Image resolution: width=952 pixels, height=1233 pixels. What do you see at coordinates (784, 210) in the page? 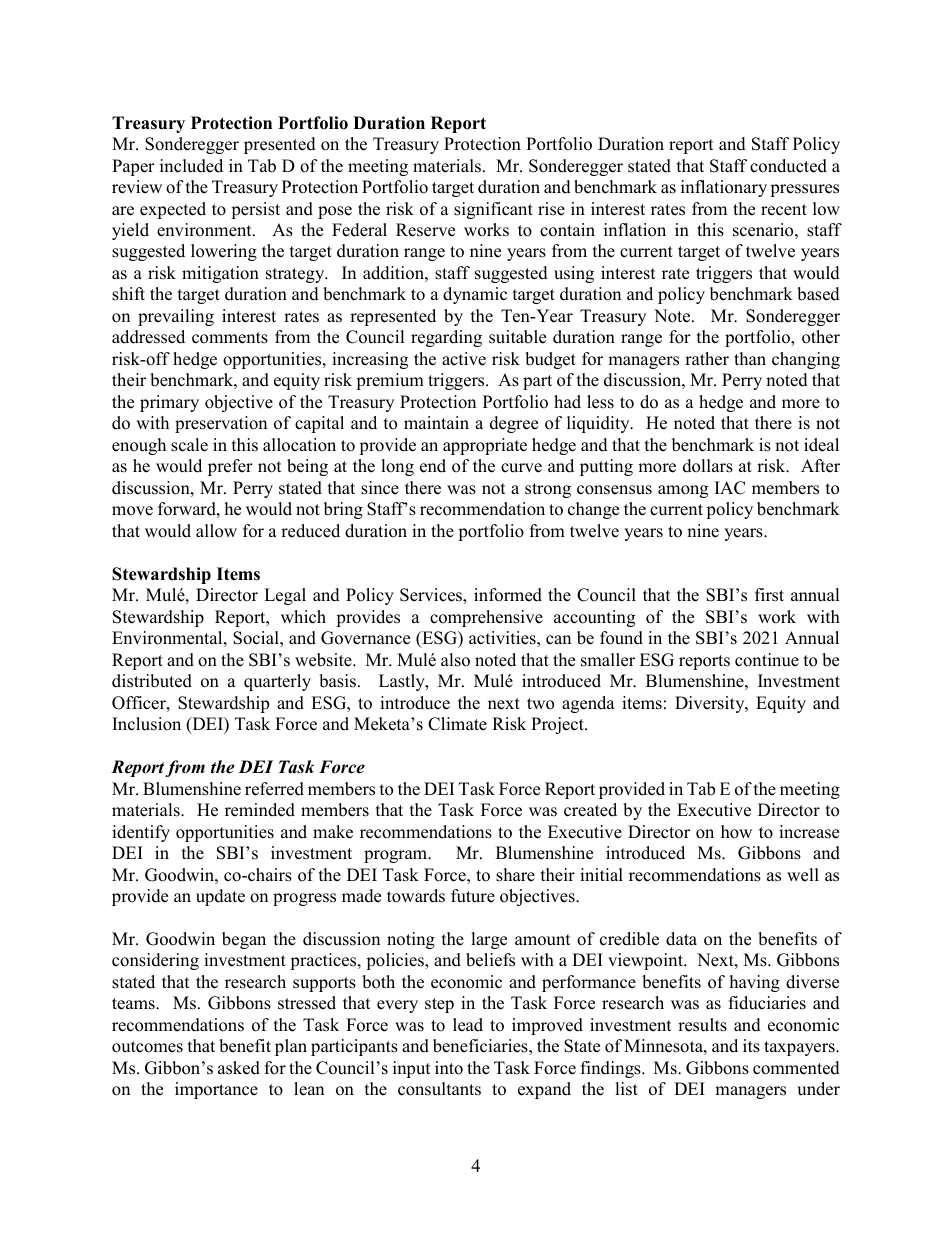
I see `recent` at bounding box center [784, 210].
